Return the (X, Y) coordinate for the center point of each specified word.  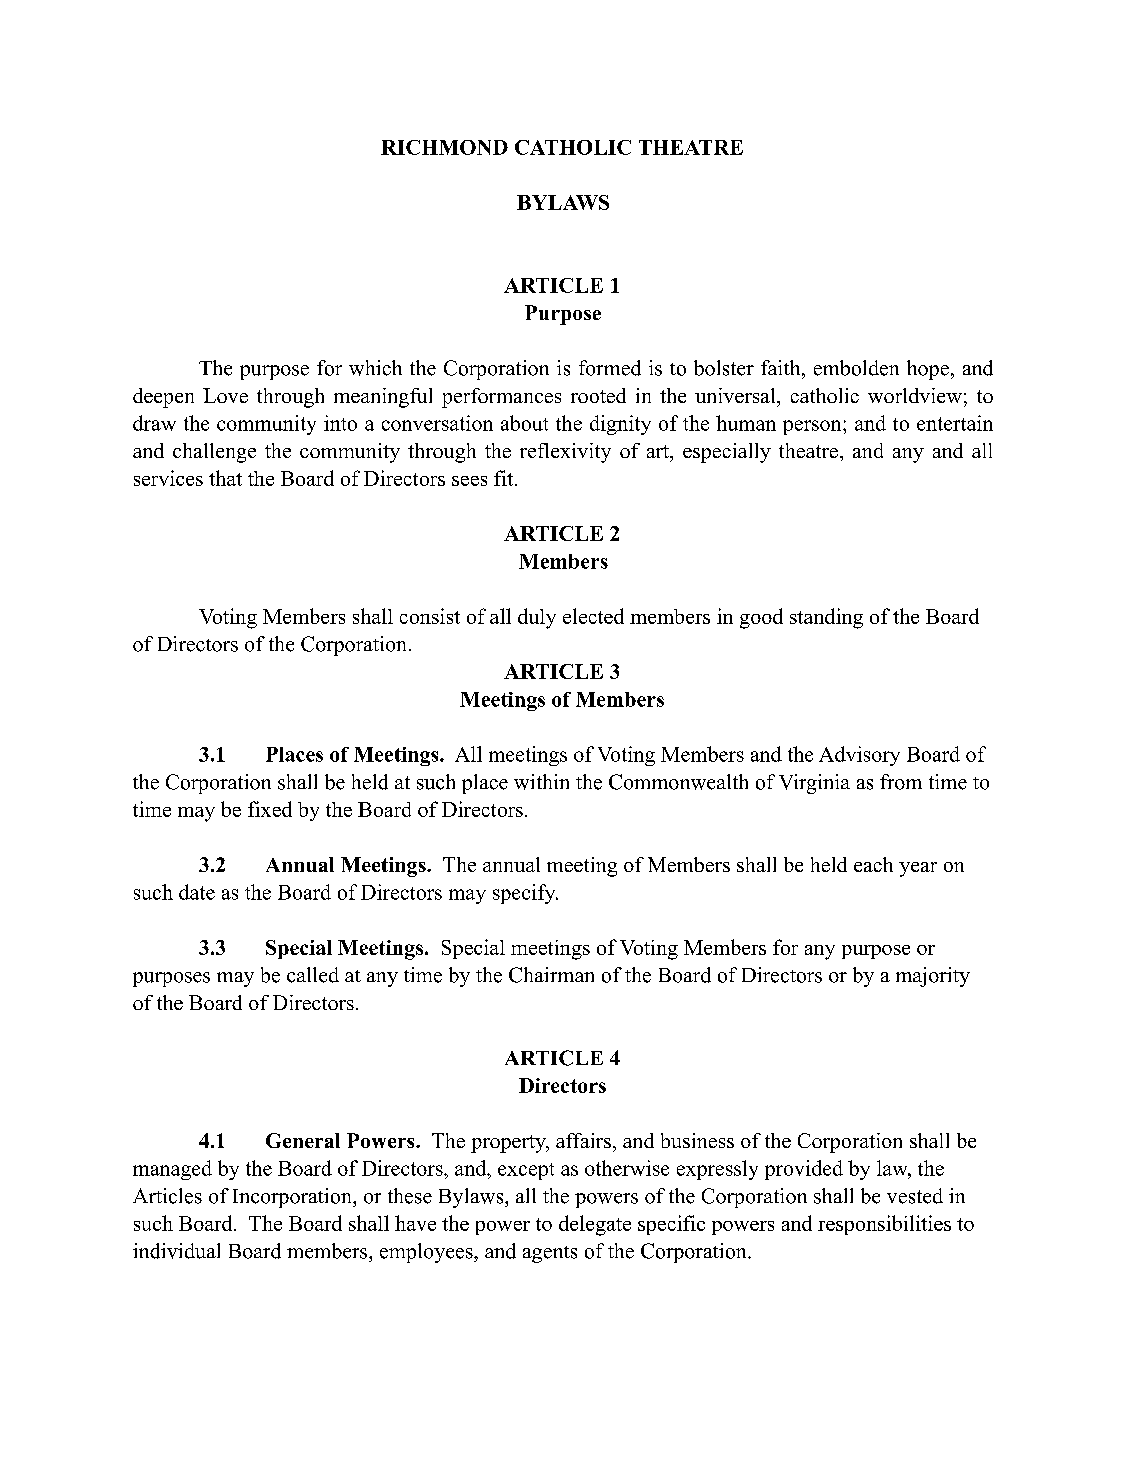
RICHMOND (444, 147)
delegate (595, 1225)
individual (176, 1251)
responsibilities (884, 1225)
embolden (856, 368)
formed (610, 368)
